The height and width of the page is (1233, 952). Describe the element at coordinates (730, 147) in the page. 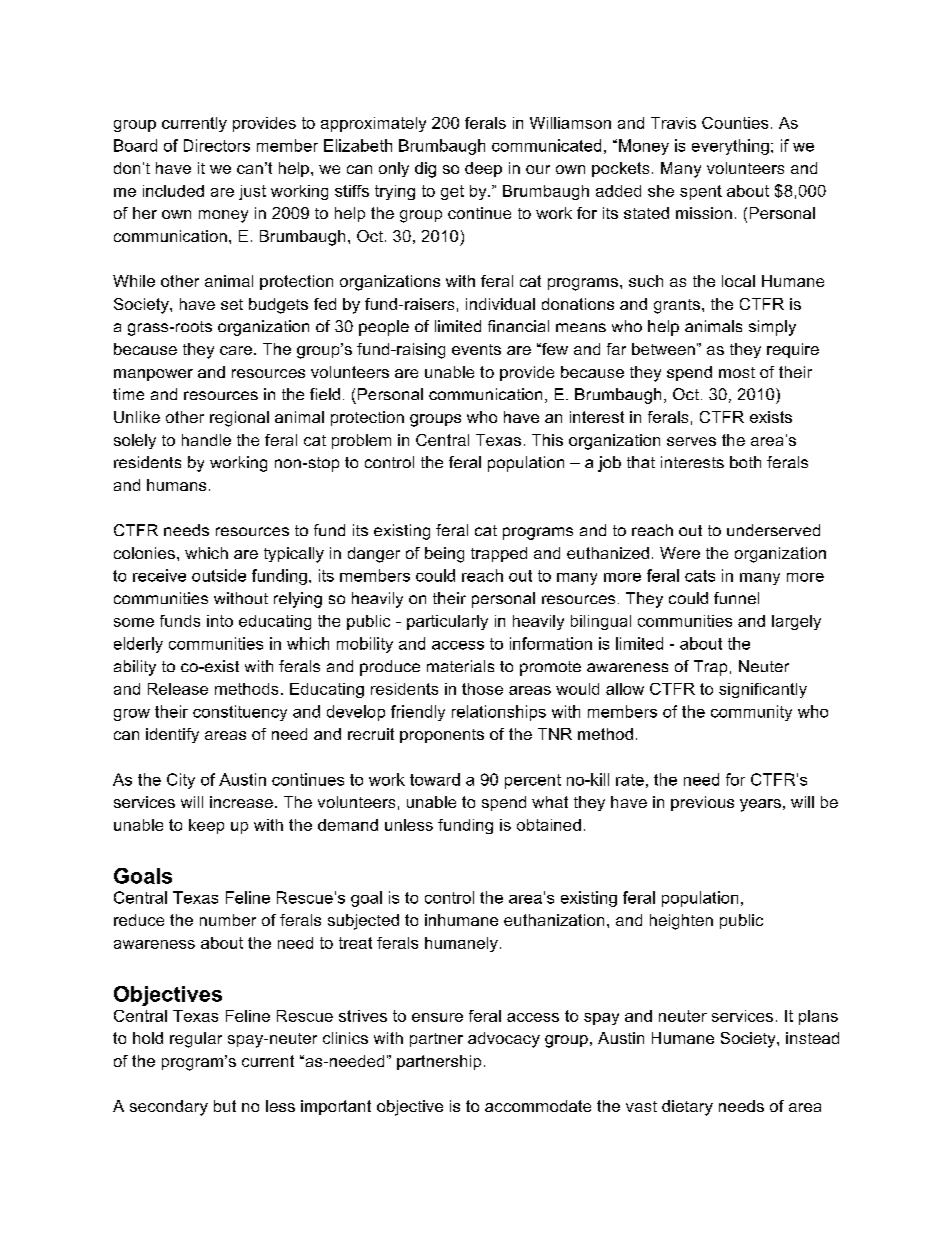

I see `everything` at that location.
